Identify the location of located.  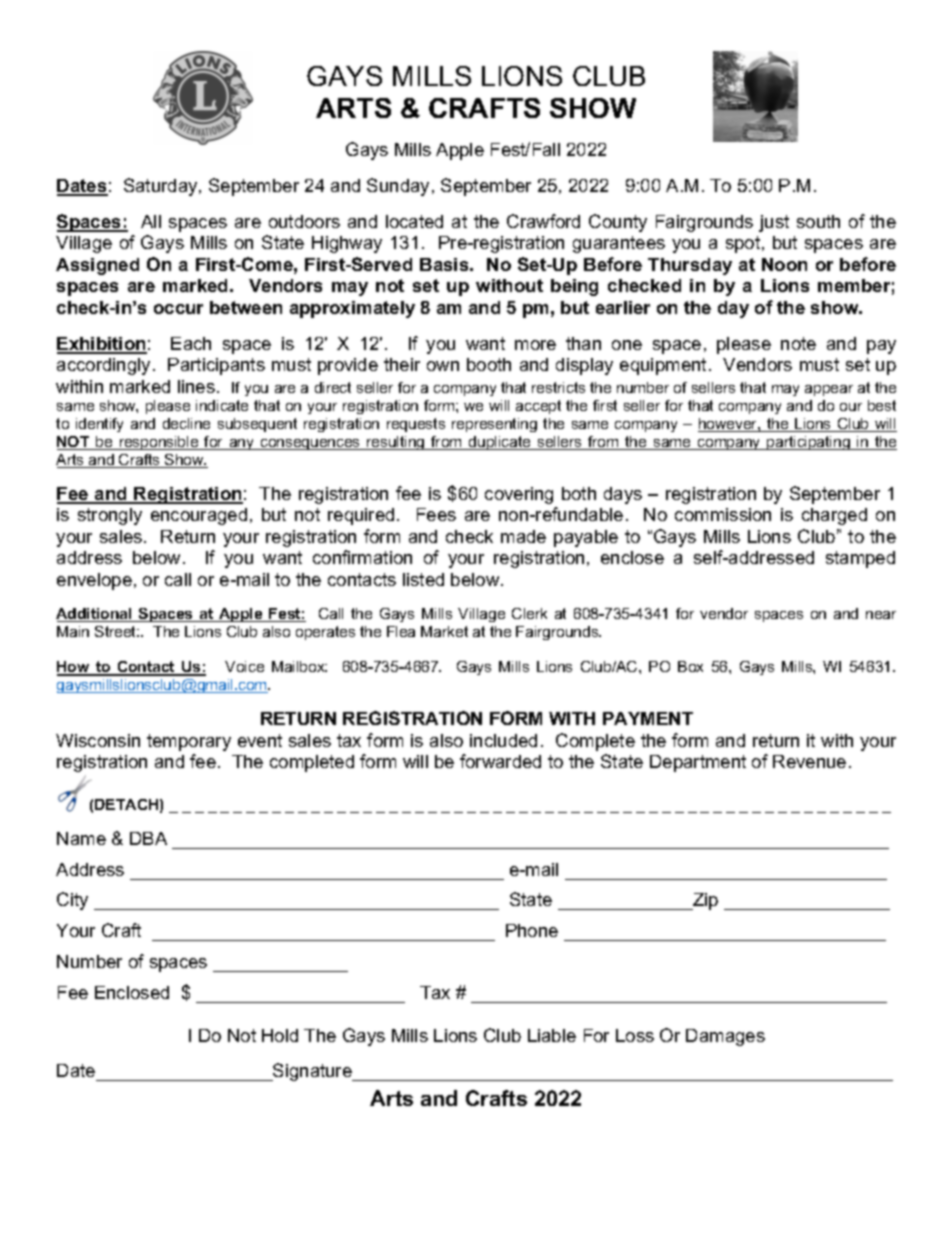
(414, 221).
